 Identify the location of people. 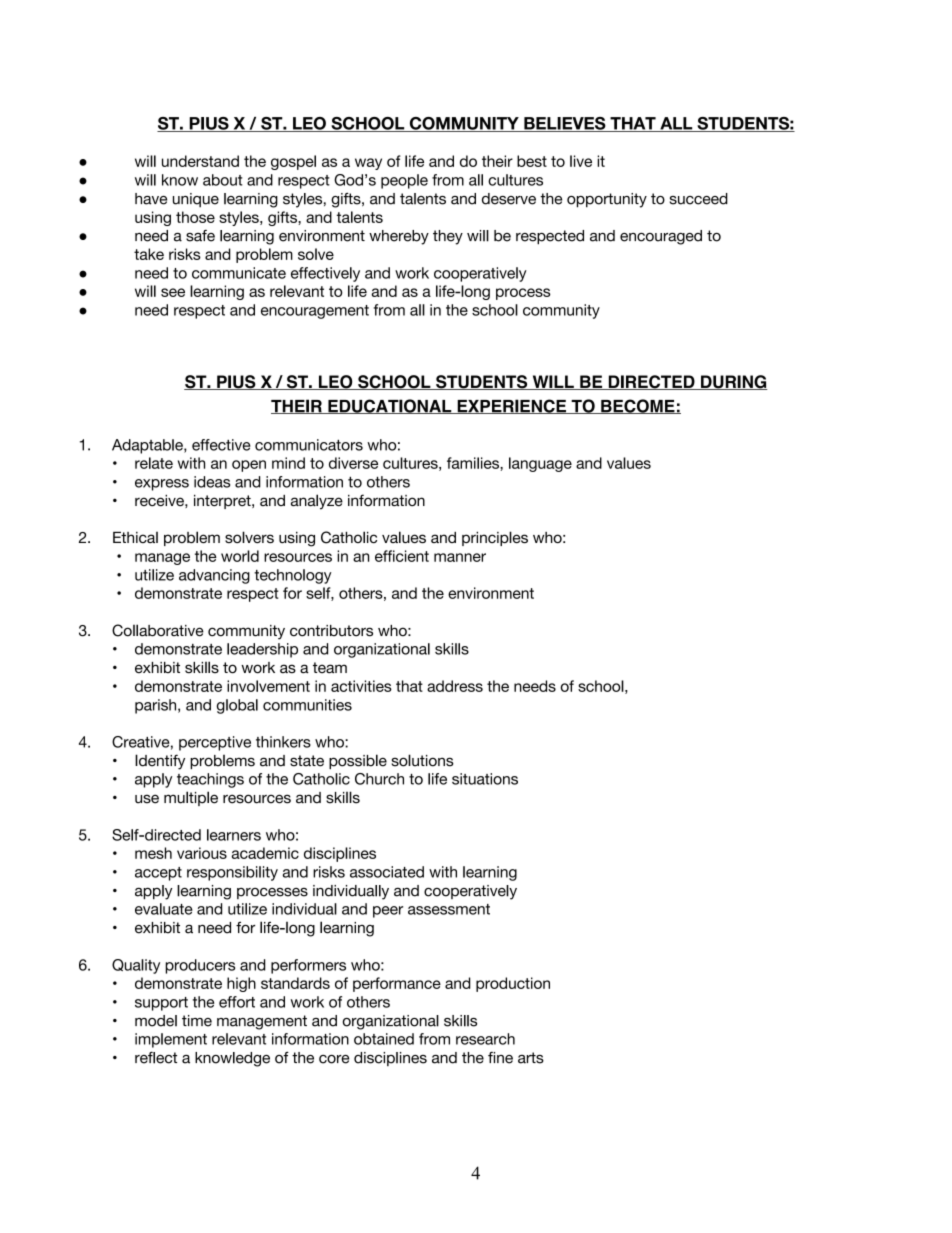
(404, 181).
